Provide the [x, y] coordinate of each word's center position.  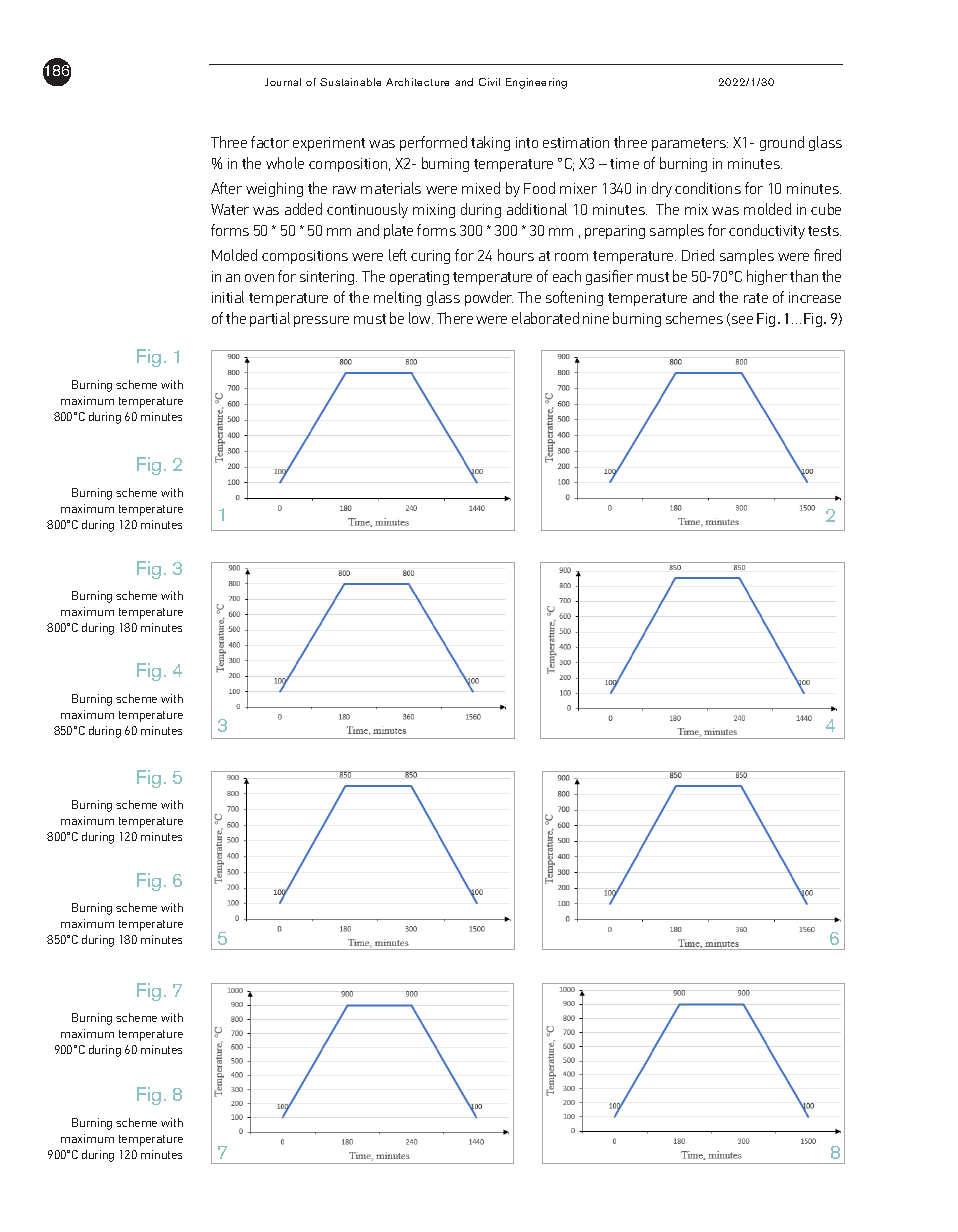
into [527, 142]
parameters [690, 144]
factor [270, 142]
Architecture [417, 82]
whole [285, 163]
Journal [283, 82]
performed [433, 143]
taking [490, 143]
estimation [576, 142]
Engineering [536, 83]
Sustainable [350, 82]
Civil [489, 82]
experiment [329, 144]
